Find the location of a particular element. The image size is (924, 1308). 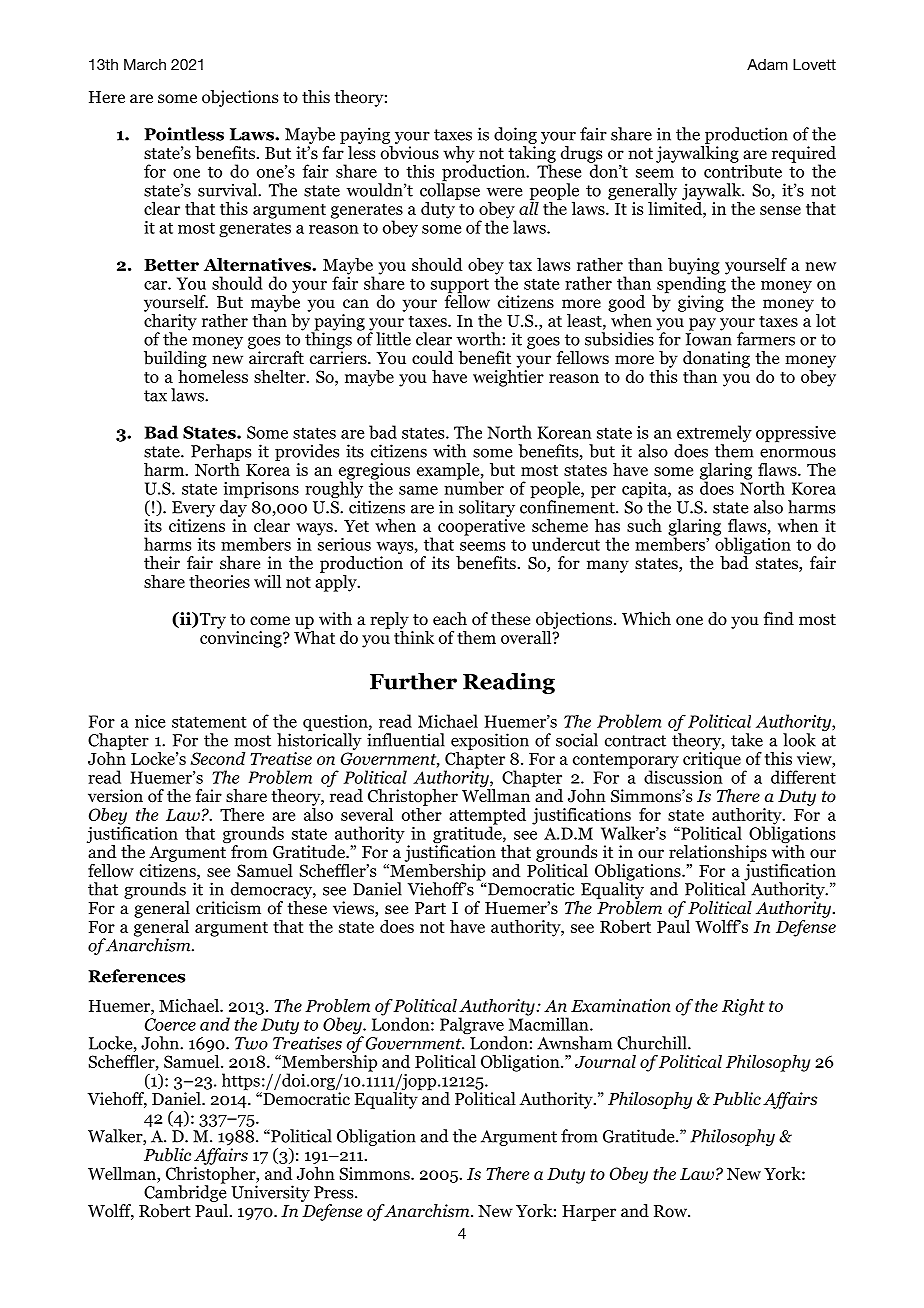

Adam is located at coordinates (767, 64).
